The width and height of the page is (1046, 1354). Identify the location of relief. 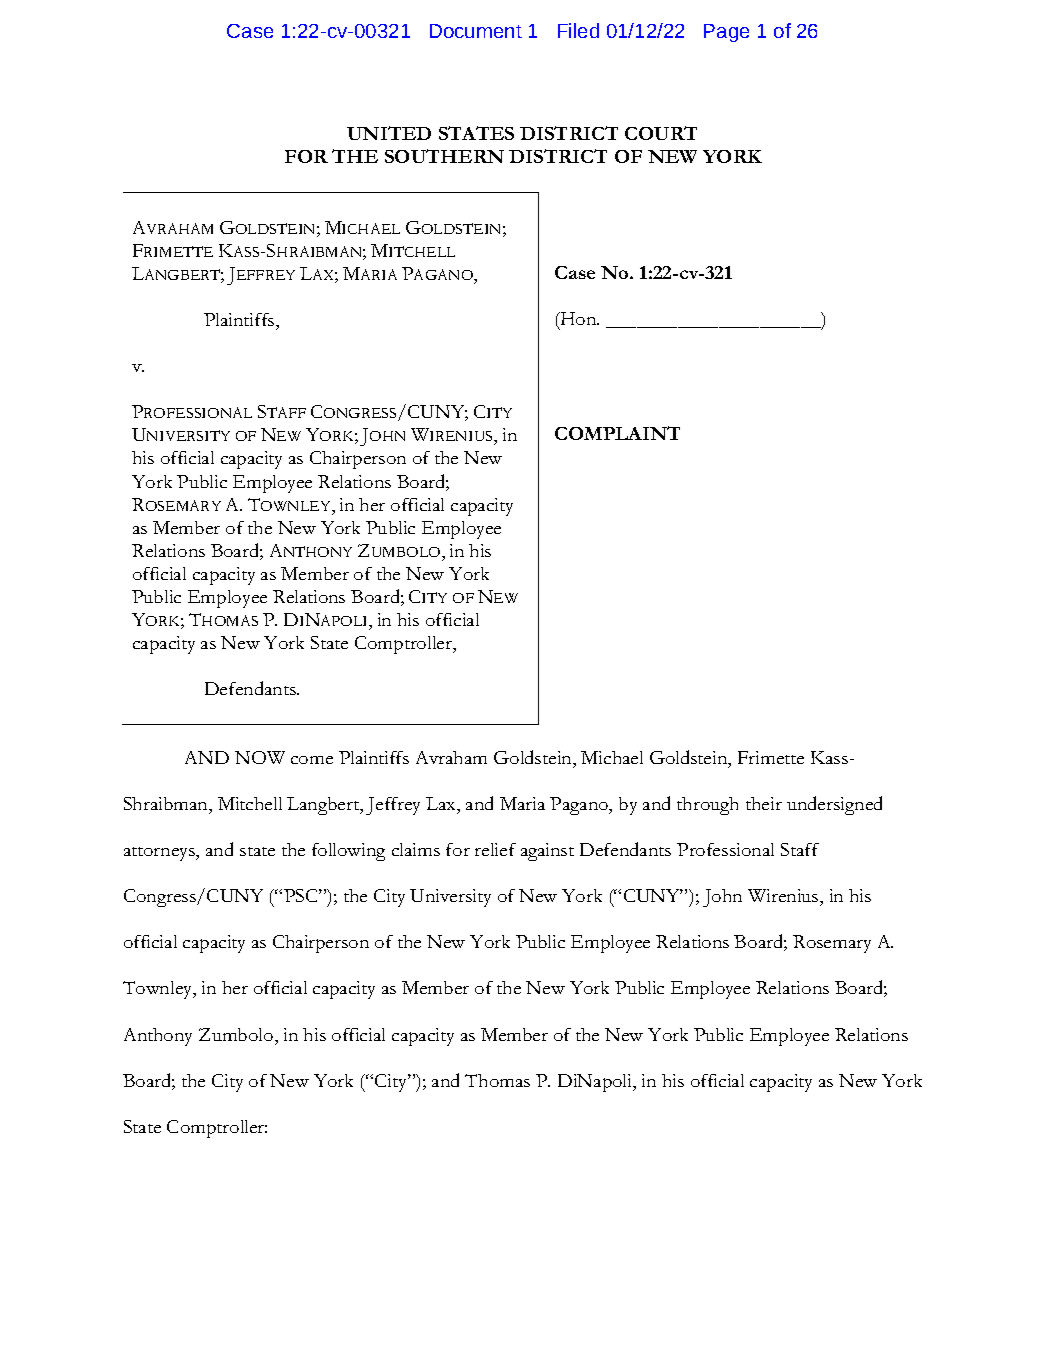
(495, 849).
